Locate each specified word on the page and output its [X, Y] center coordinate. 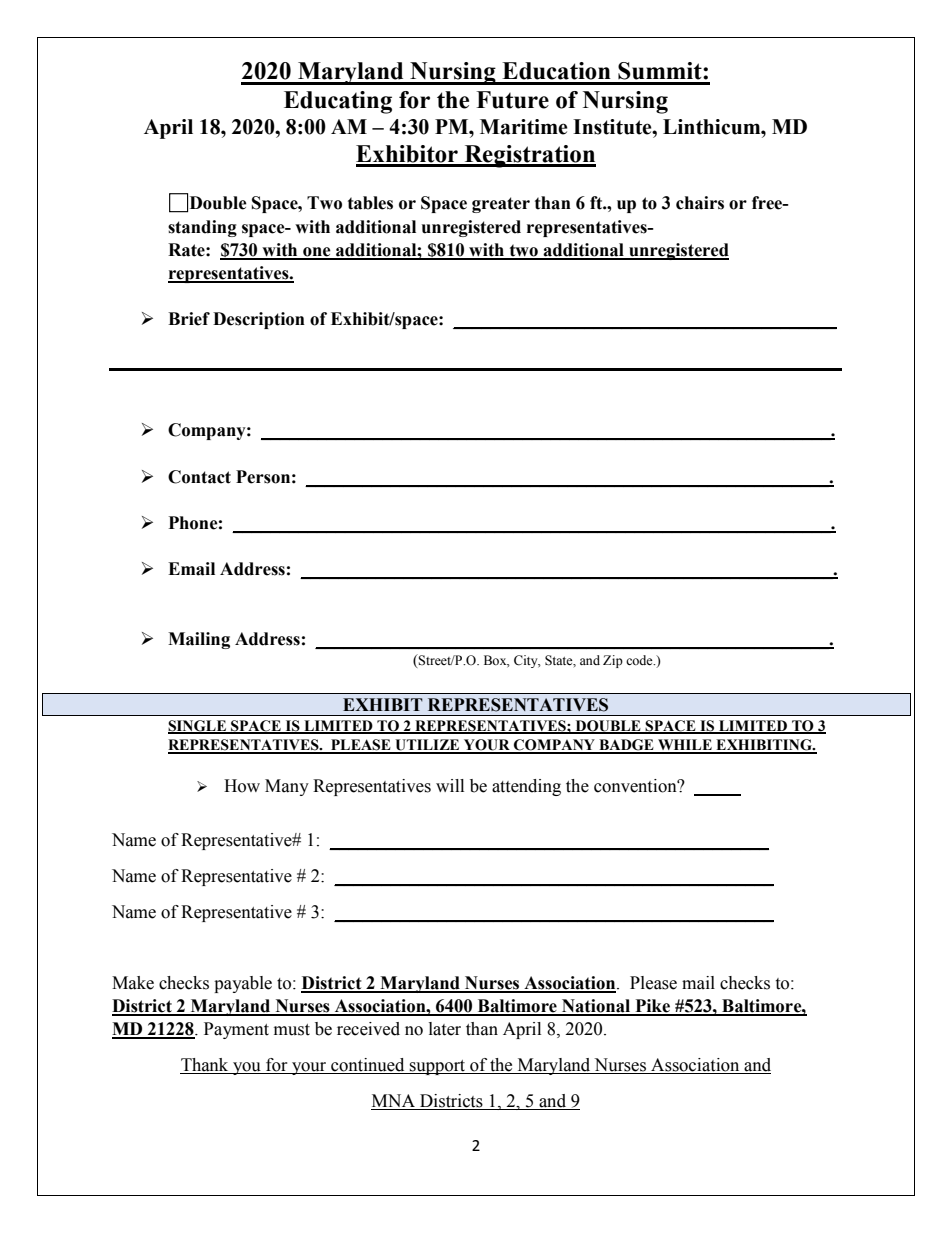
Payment [236, 1030]
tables [370, 203]
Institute [613, 127]
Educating [338, 102]
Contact [199, 477]
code [640, 660]
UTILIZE [427, 746]
